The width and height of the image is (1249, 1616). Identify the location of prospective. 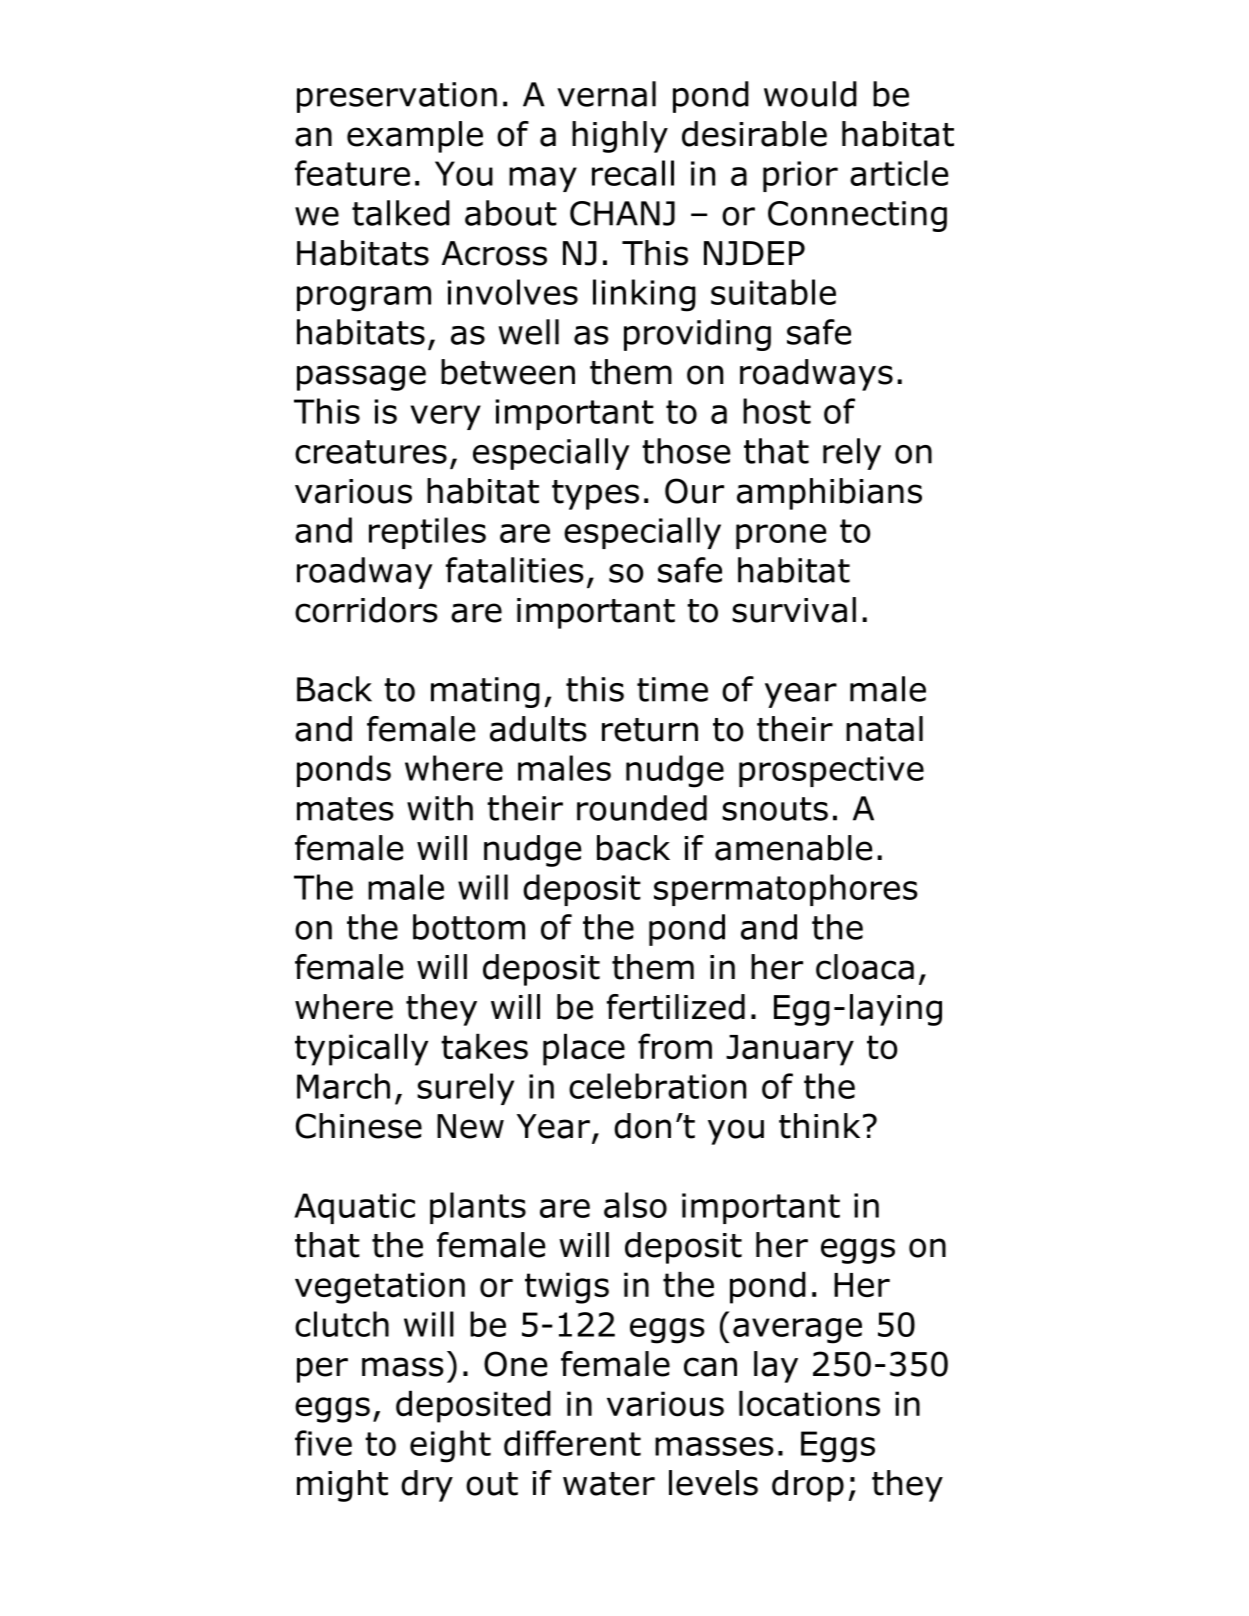
(831, 771).
